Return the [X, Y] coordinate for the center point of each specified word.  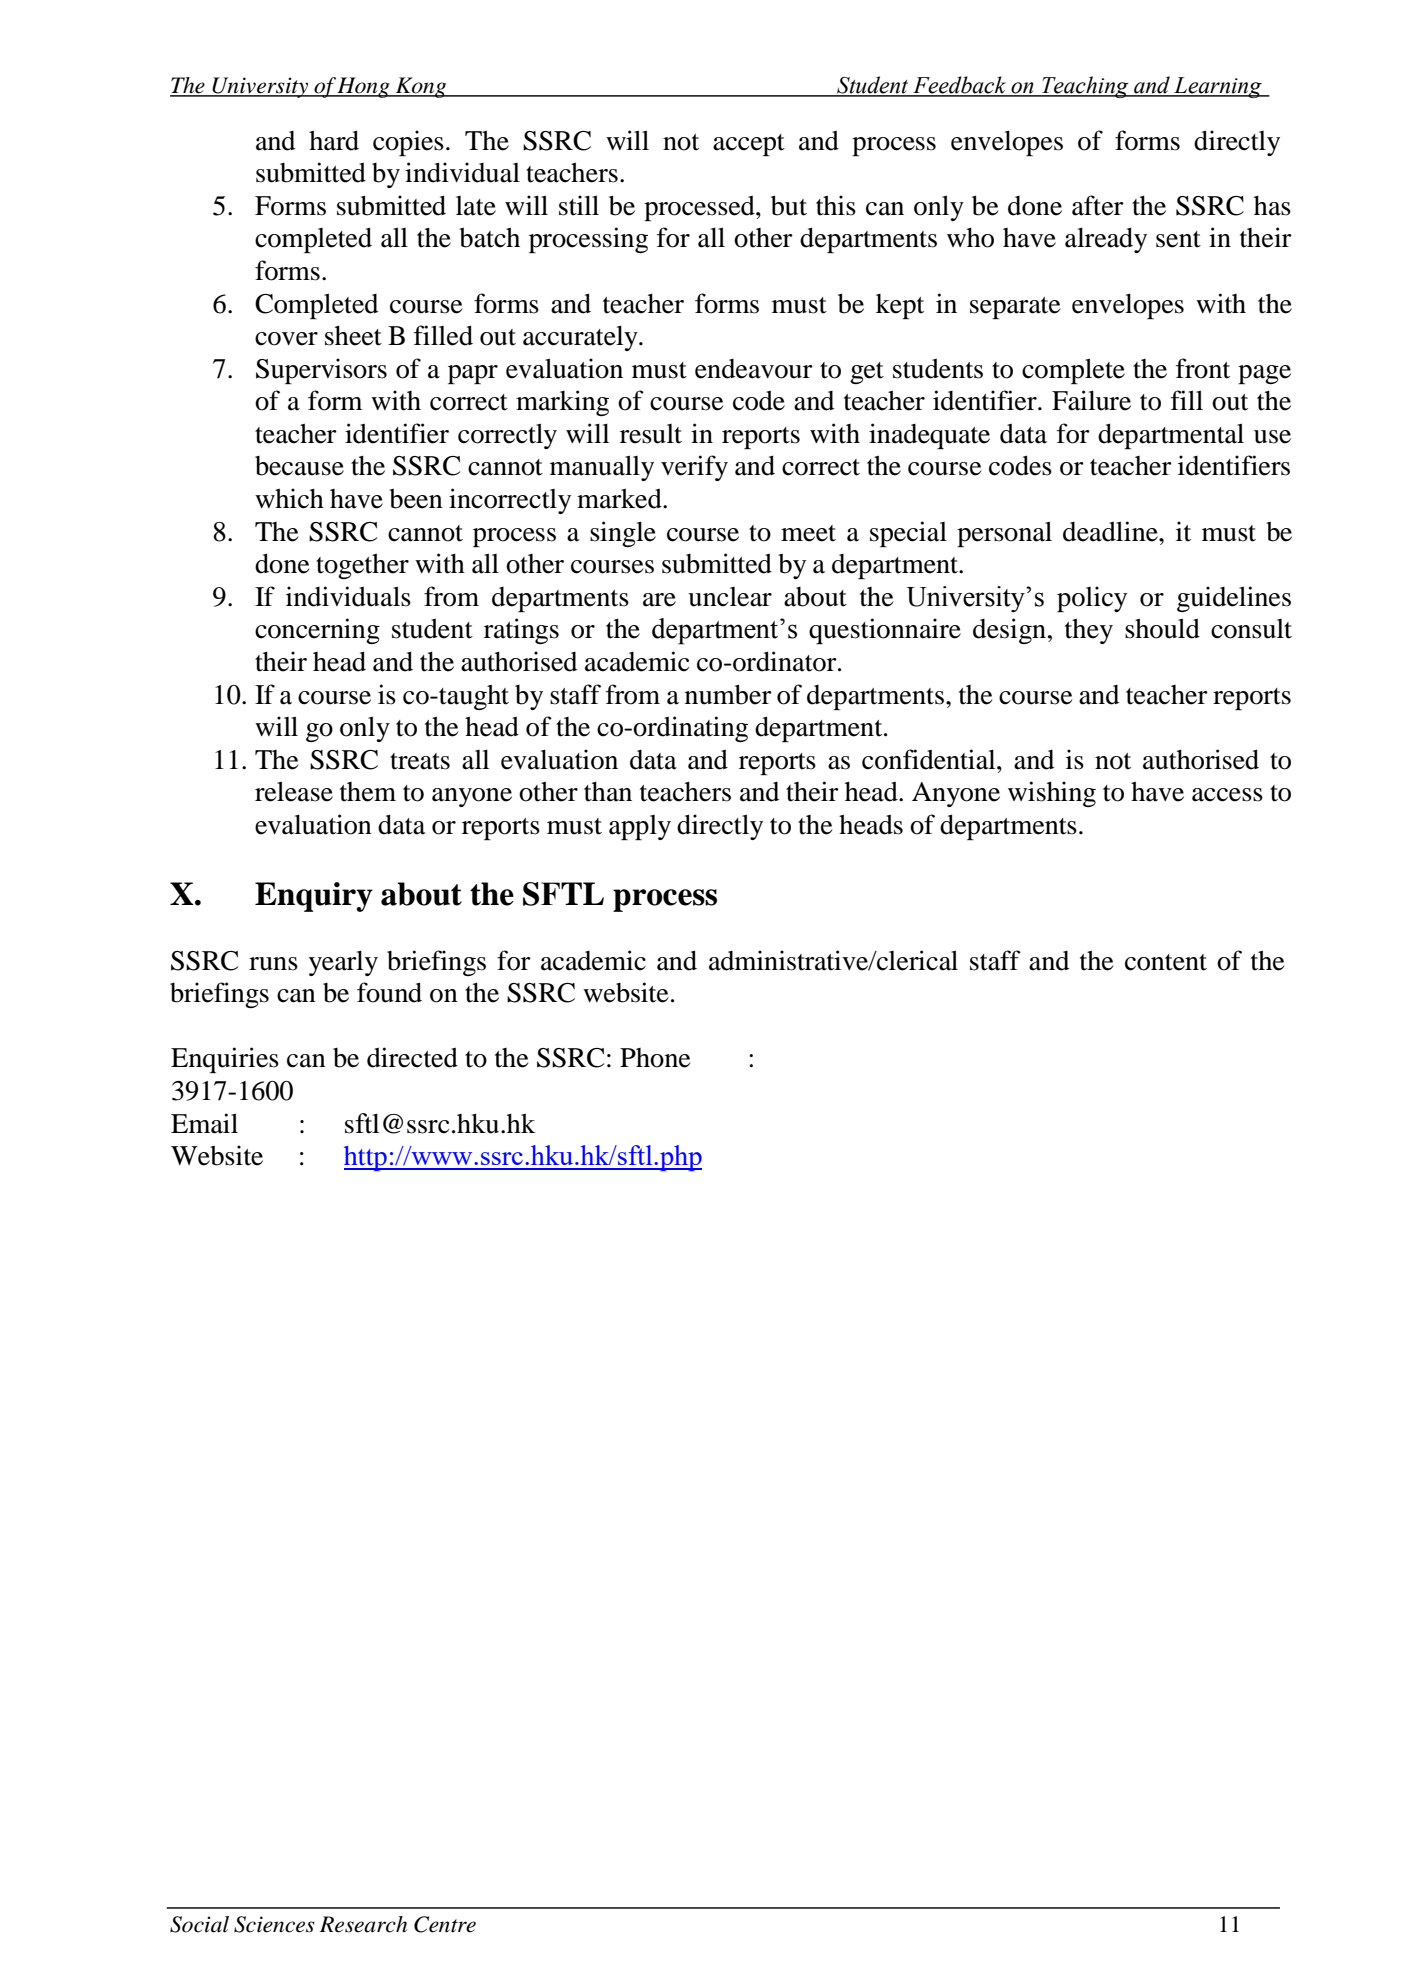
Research [363, 1924]
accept [749, 145]
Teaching [1085, 87]
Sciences [274, 1924]
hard [334, 140]
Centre [445, 1924]
